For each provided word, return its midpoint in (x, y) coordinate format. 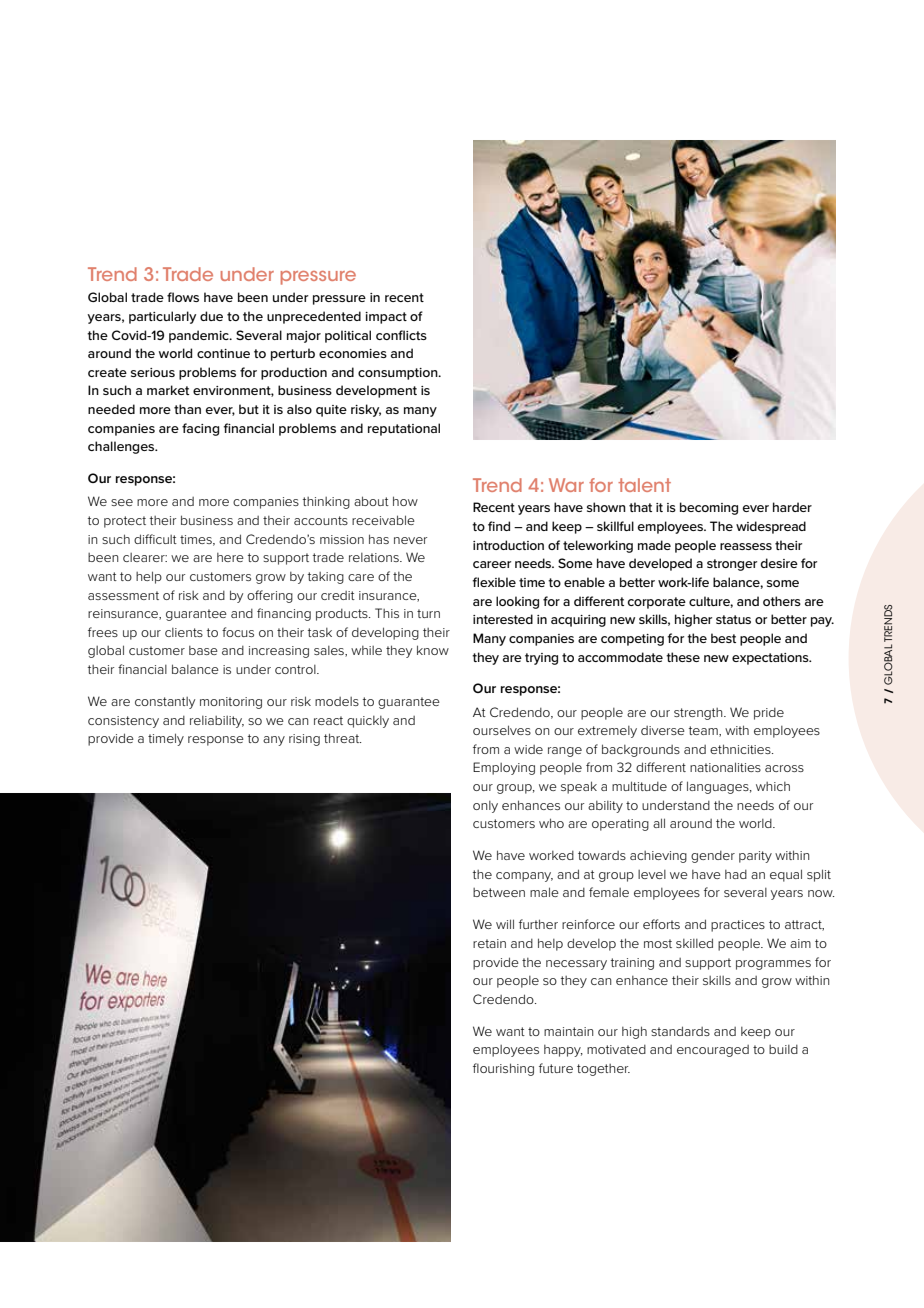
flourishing (503, 1069)
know (433, 650)
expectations (771, 659)
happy (563, 1051)
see (122, 502)
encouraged (713, 1051)
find (499, 526)
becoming (709, 508)
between (499, 892)
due (211, 316)
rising (304, 740)
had (736, 874)
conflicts (401, 335)
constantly (165, 703)
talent (644, 485)
